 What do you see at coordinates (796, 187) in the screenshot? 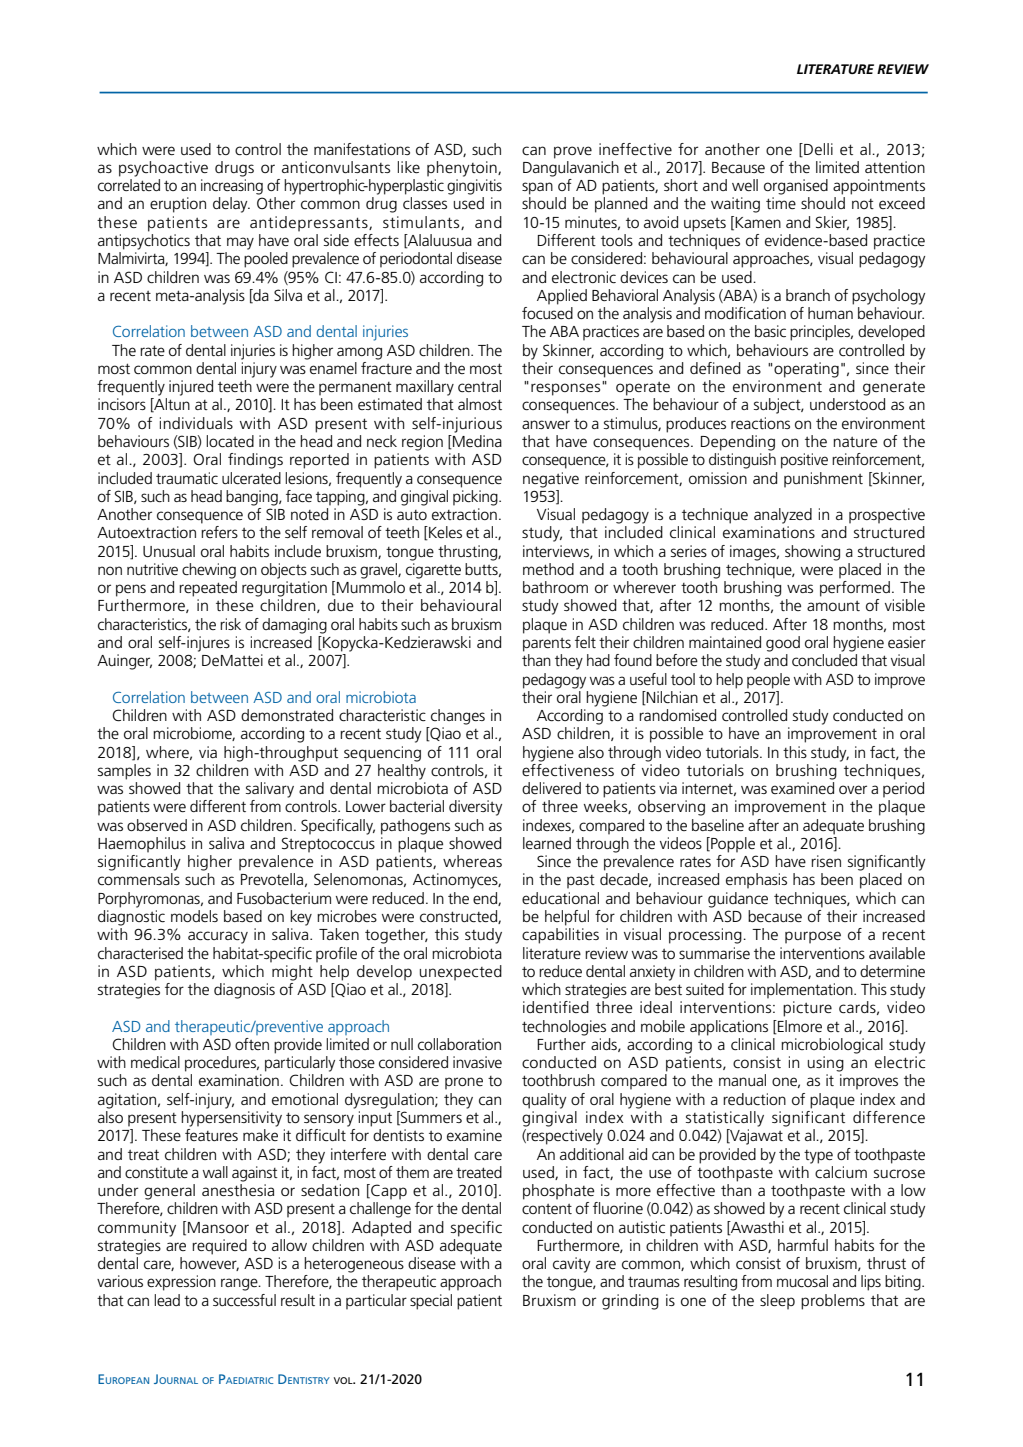
I see `organised` at bounding box center [796, 187].
